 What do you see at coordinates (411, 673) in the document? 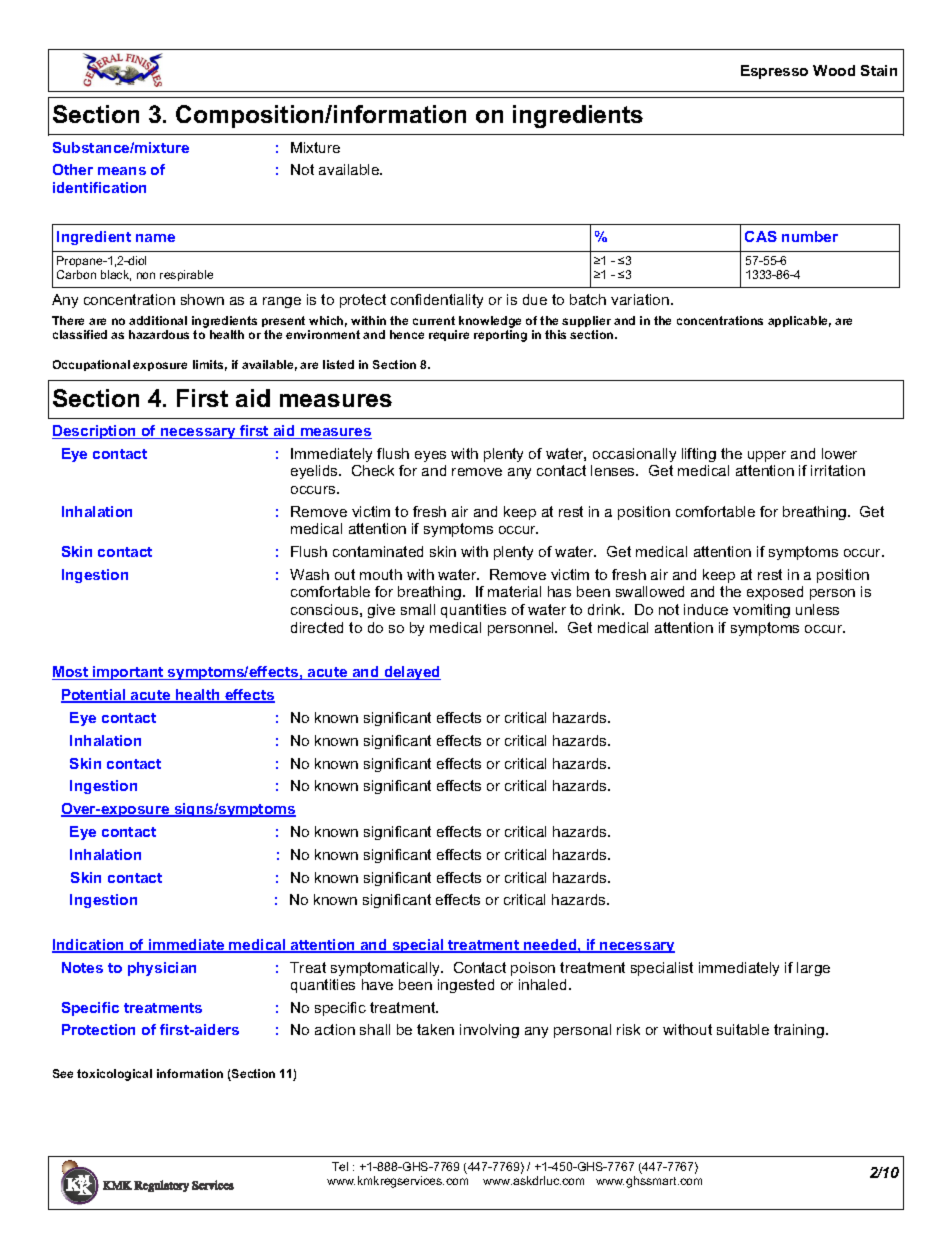
I see `delayed` at bounding box center [411, 673].
